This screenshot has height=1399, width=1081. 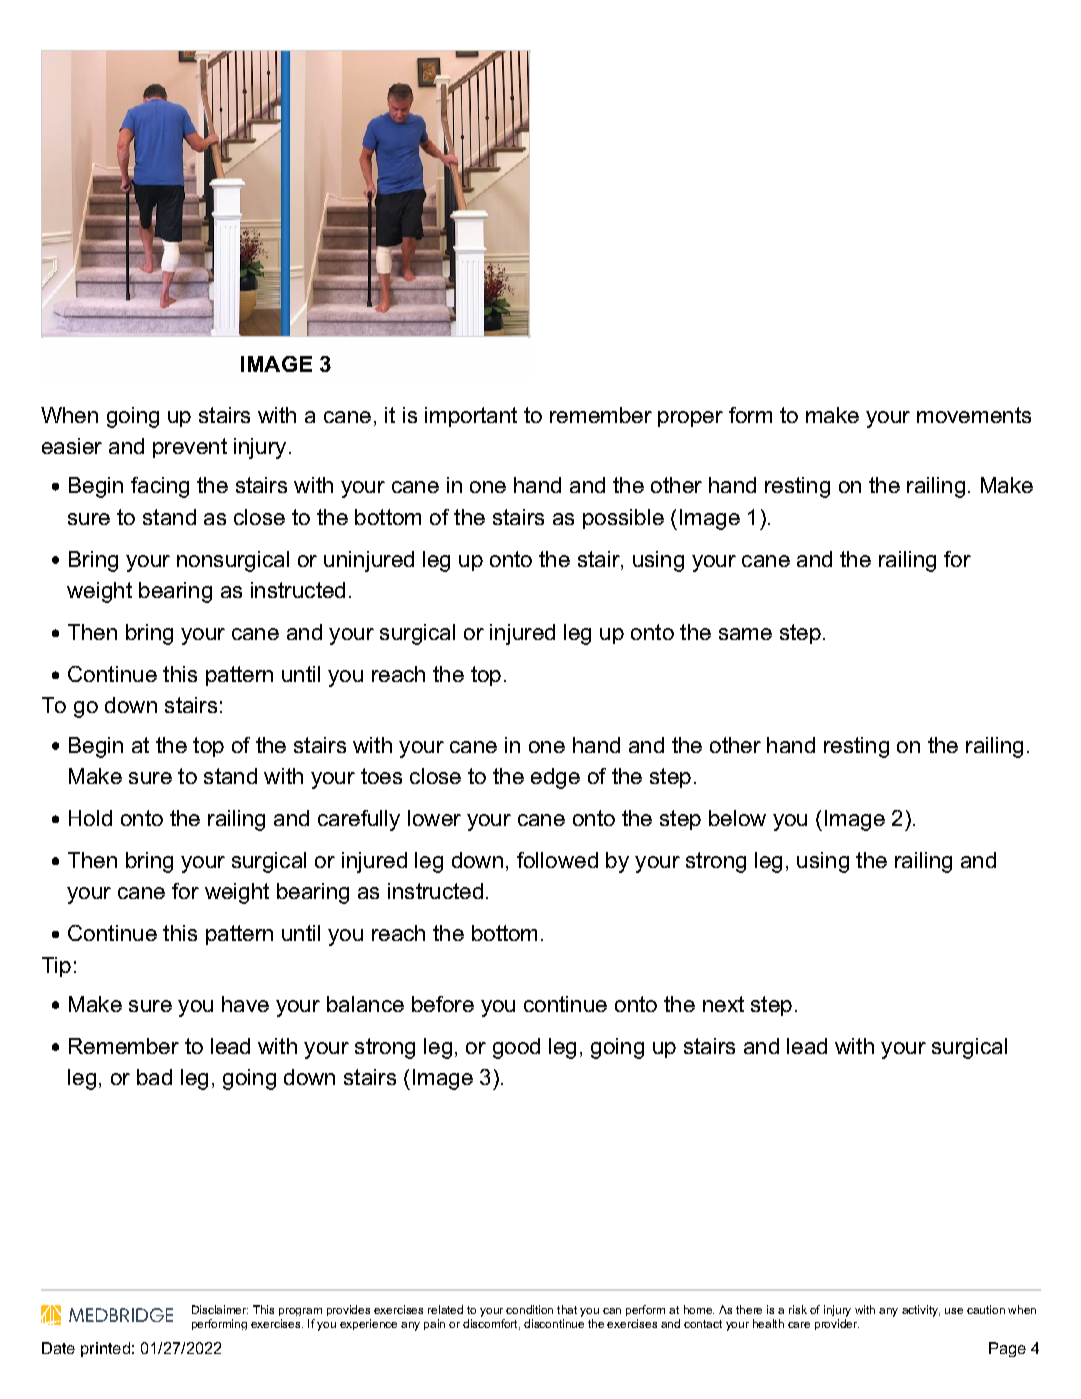 I want to click on important, so click(x=471, y=417).
